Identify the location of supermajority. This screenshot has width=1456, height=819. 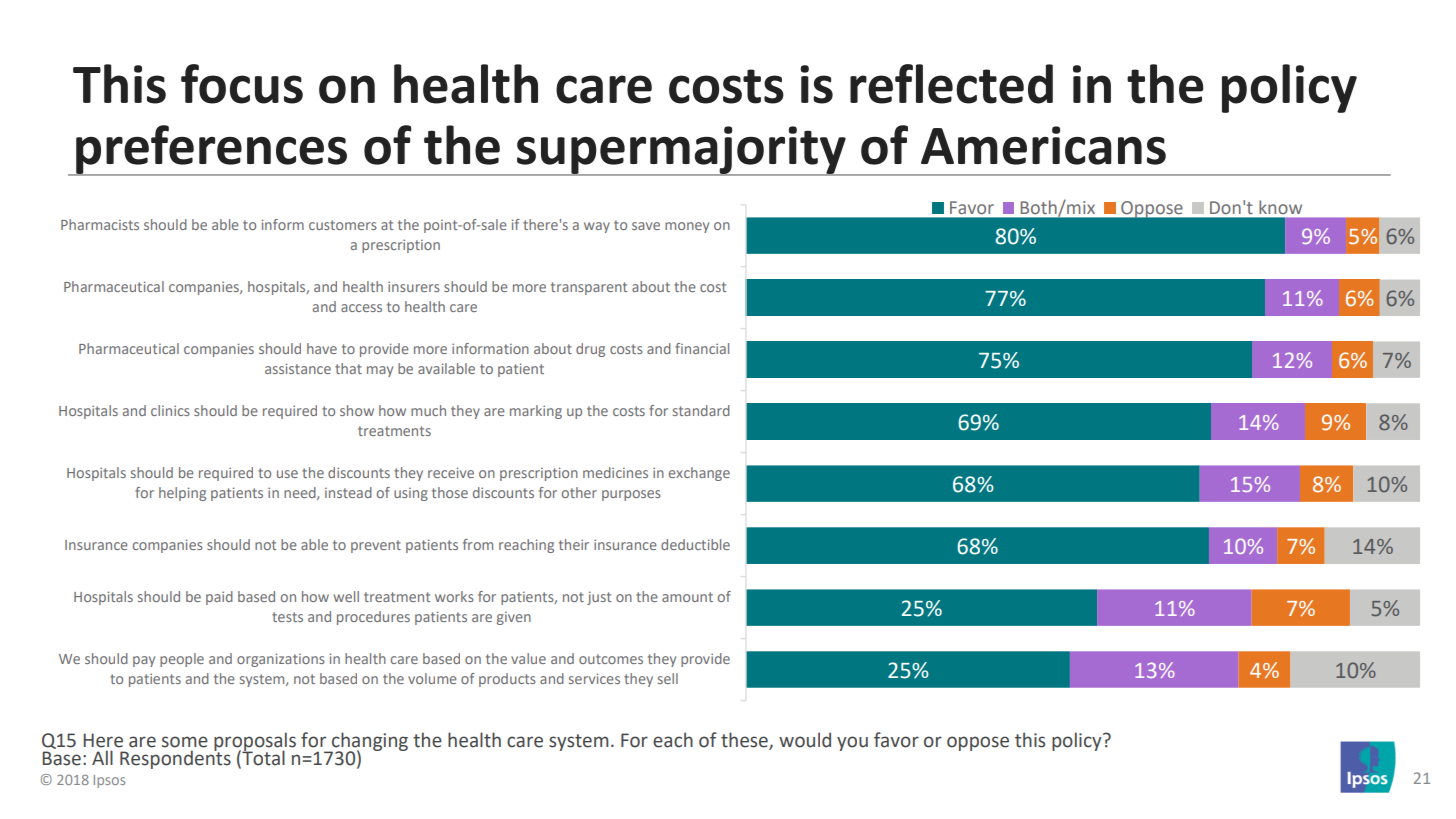
(681, 151).
